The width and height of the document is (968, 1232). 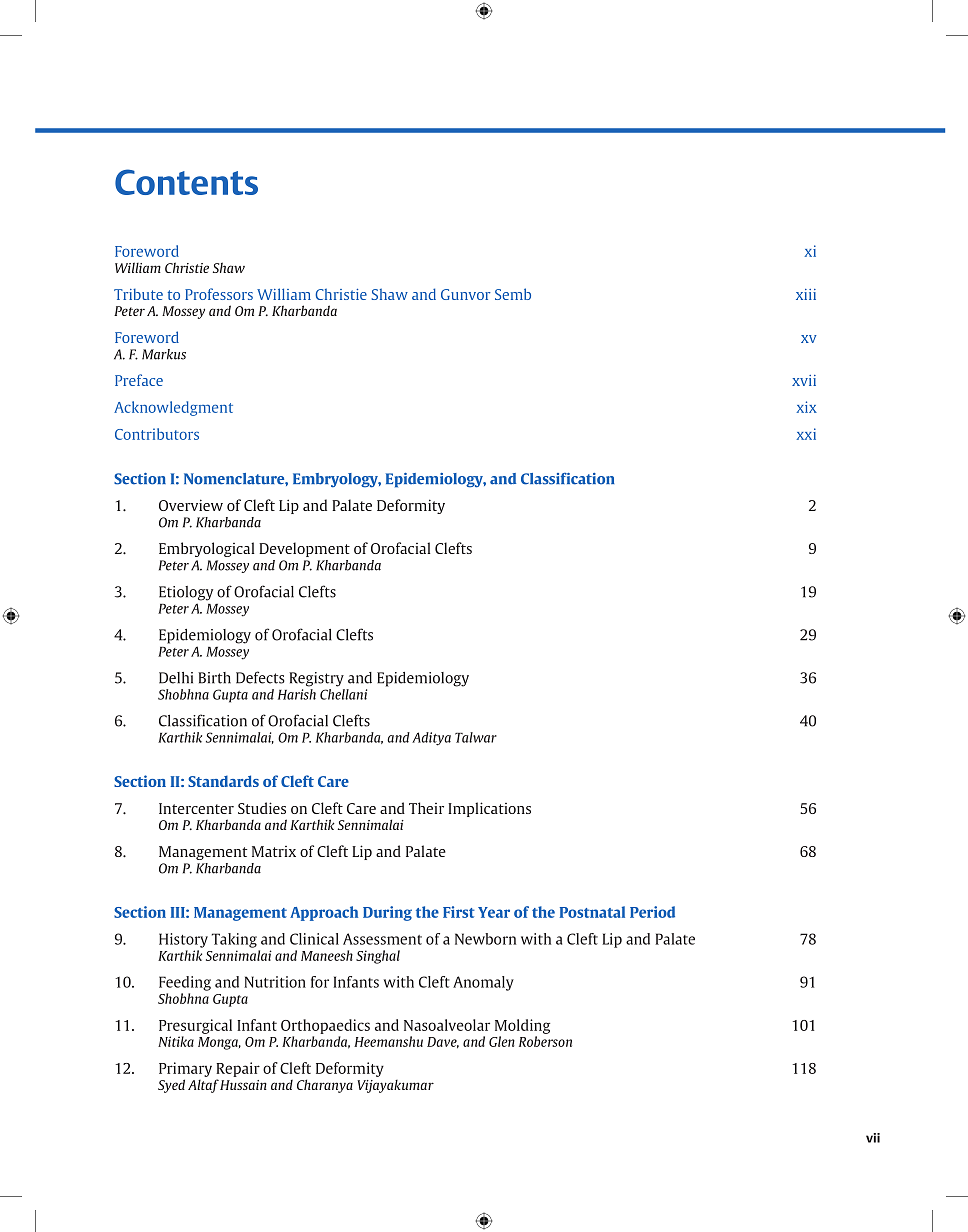 I want to click on Repair, so click(x=238, y=1069).
